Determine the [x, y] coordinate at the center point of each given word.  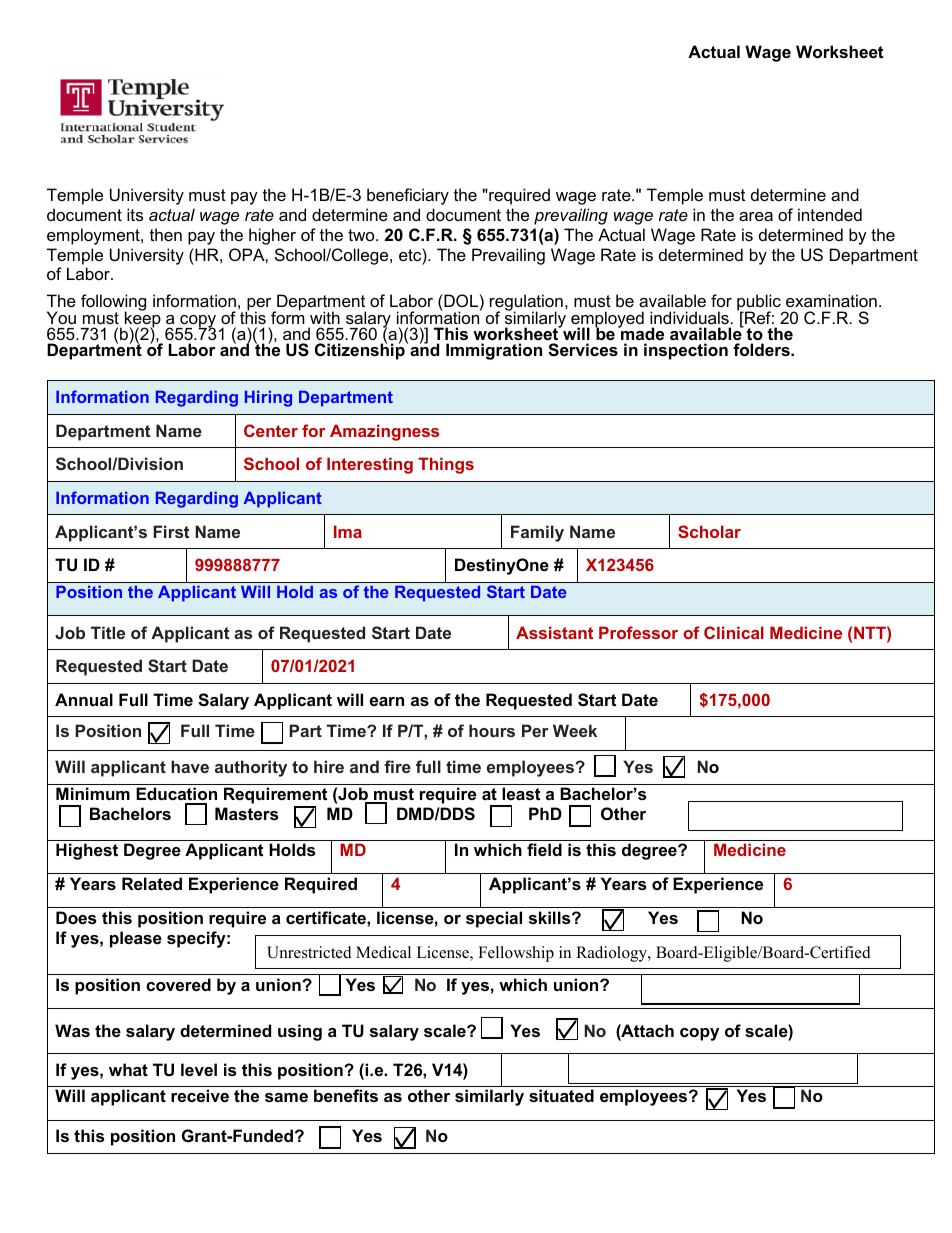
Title [108, 632]
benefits [346, 1095]
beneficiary [408, 196]
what [128, 1069]
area [756, 216]
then [166, 234]
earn [387, 701]
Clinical [734, 632]
